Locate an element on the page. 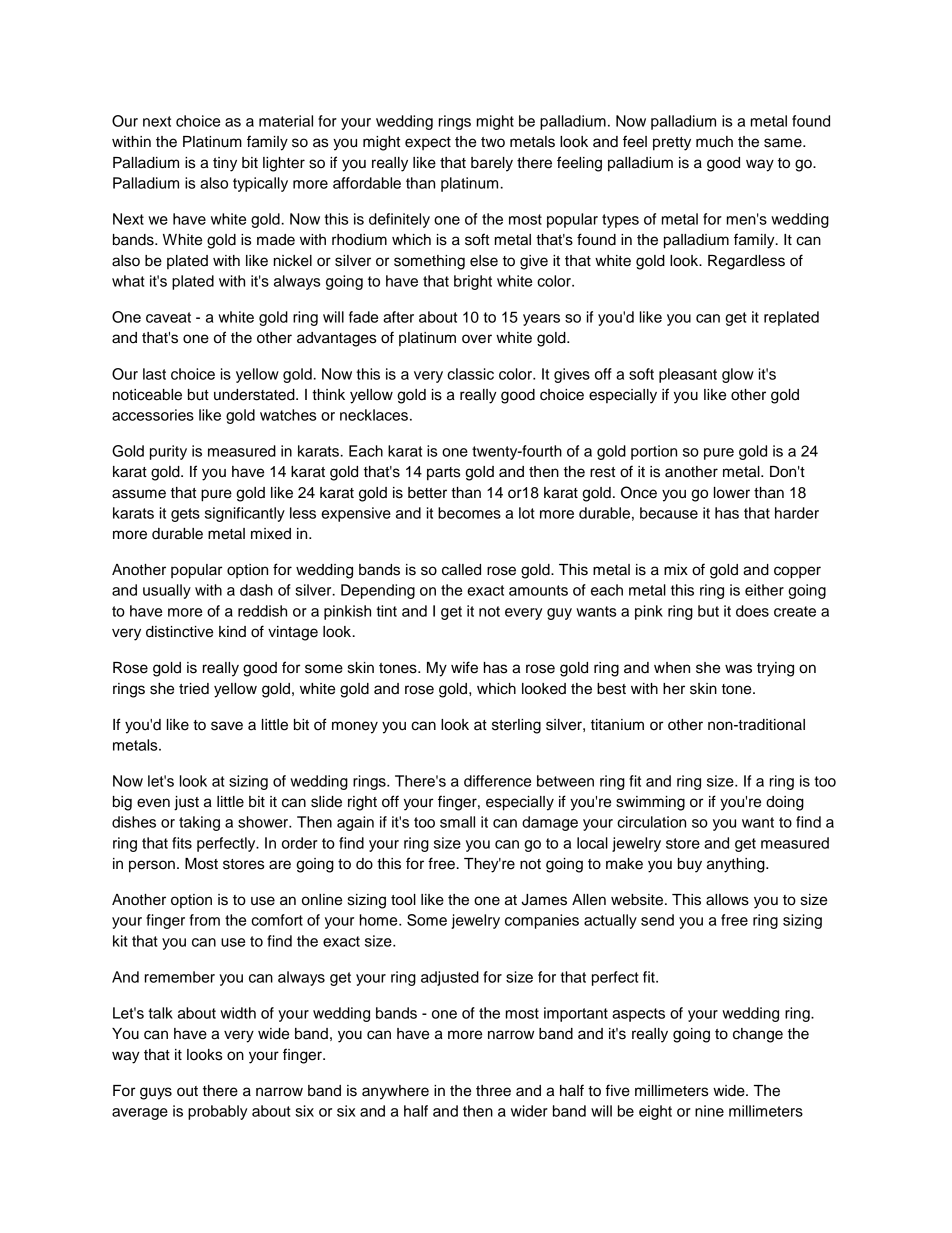 The width and height of the page is (952, 1233). classic is located at coordinates (470, 374).
